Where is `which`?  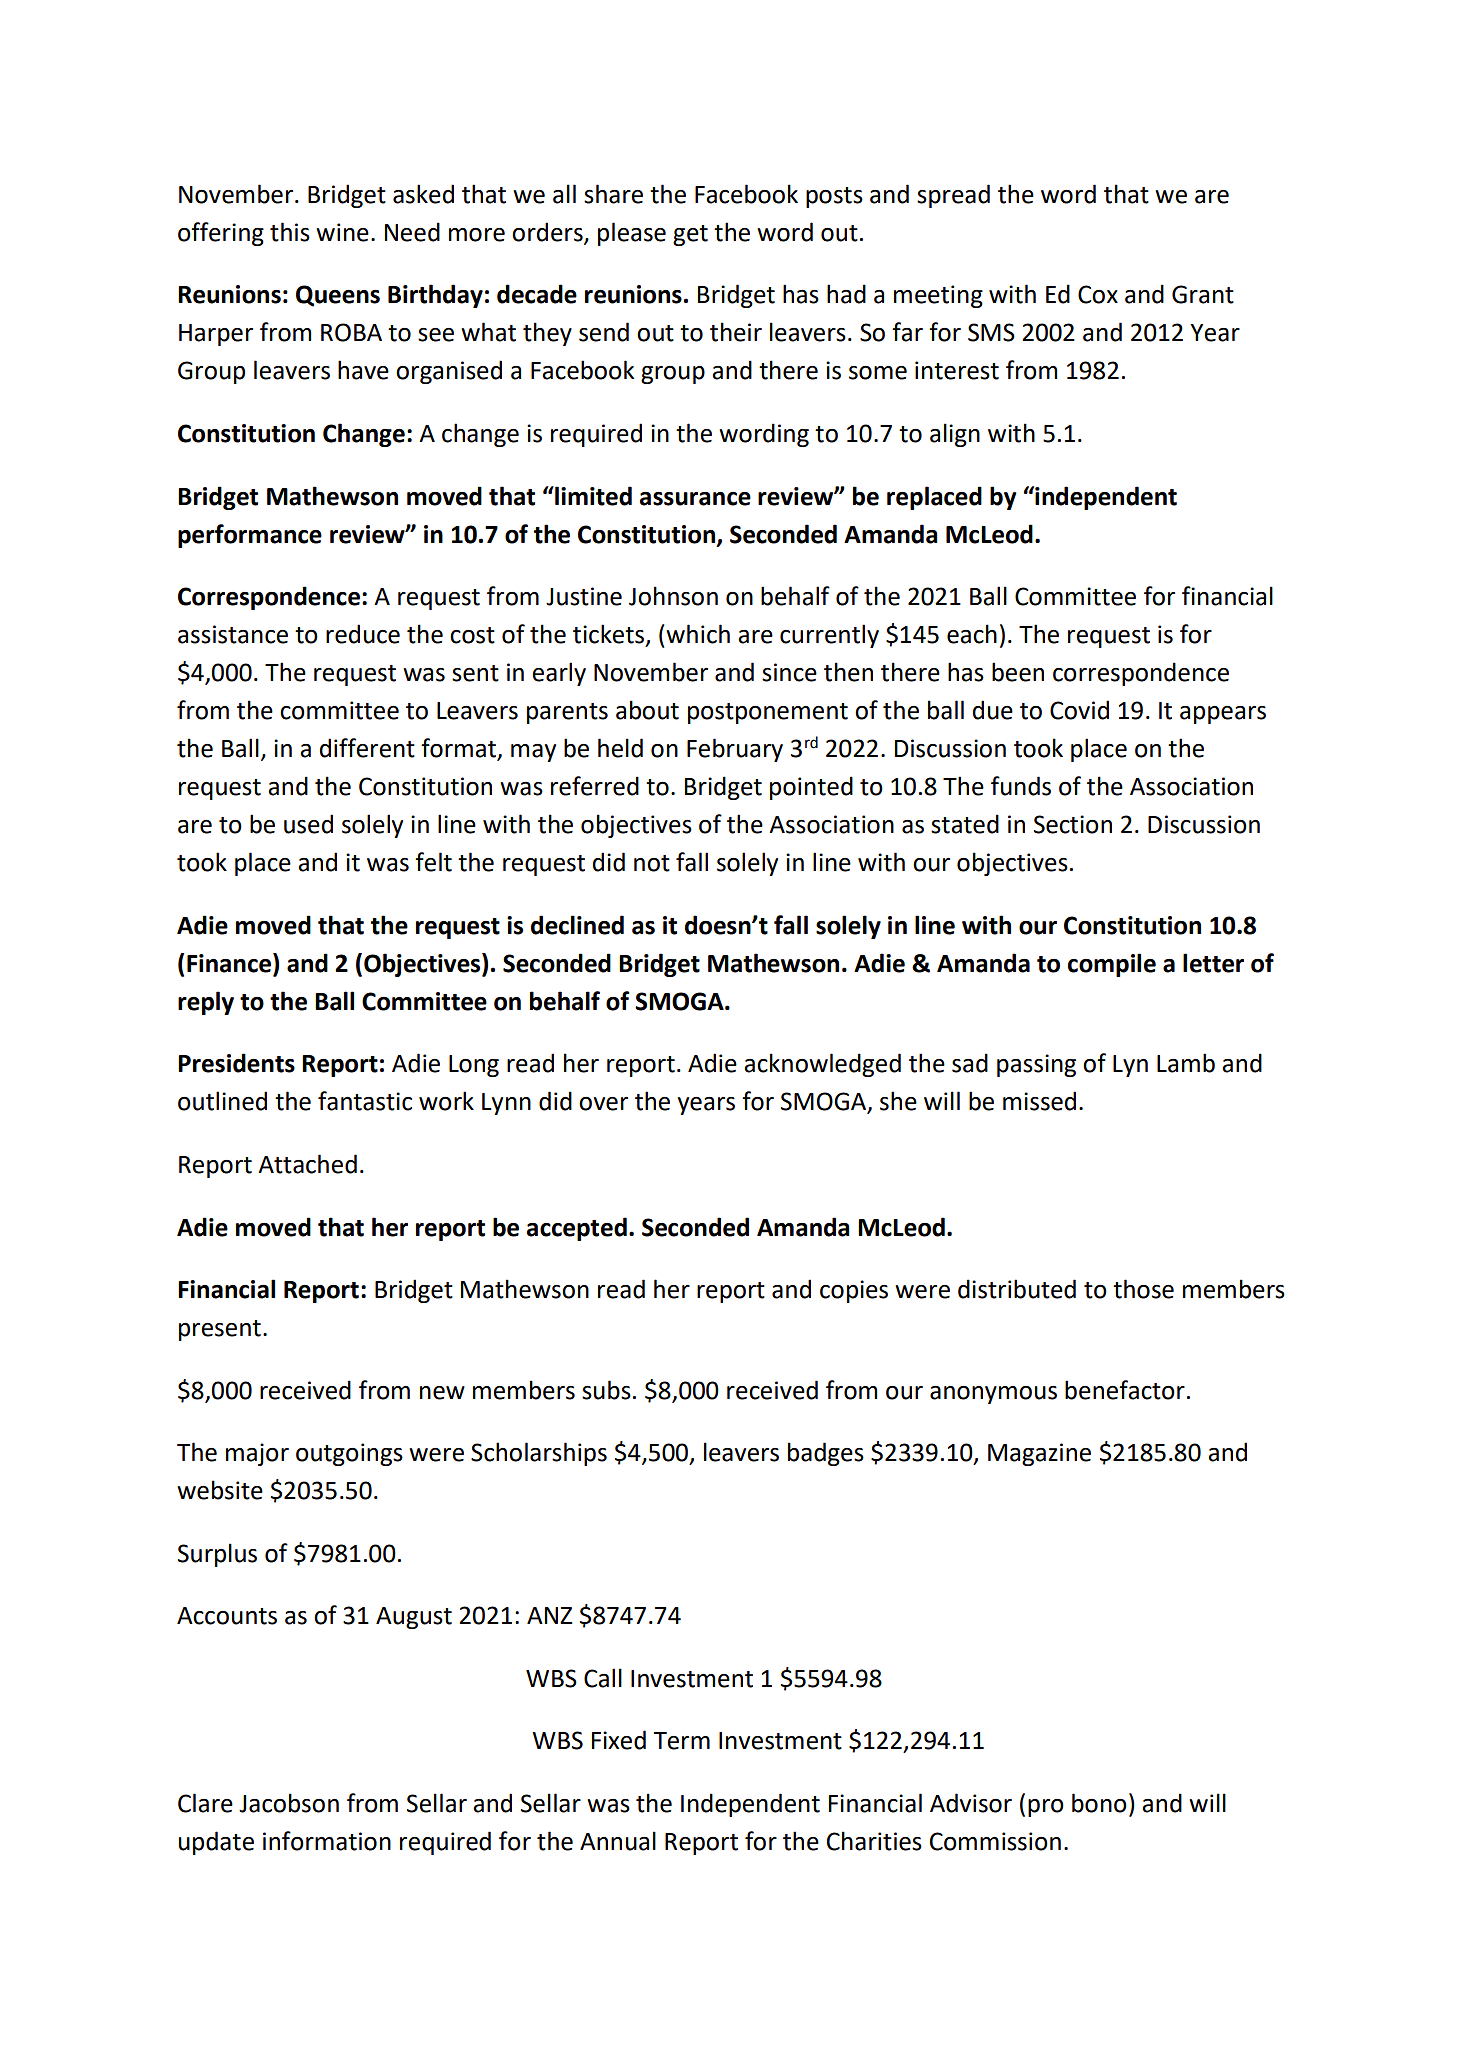
which is located at coordinates (698, 634).
